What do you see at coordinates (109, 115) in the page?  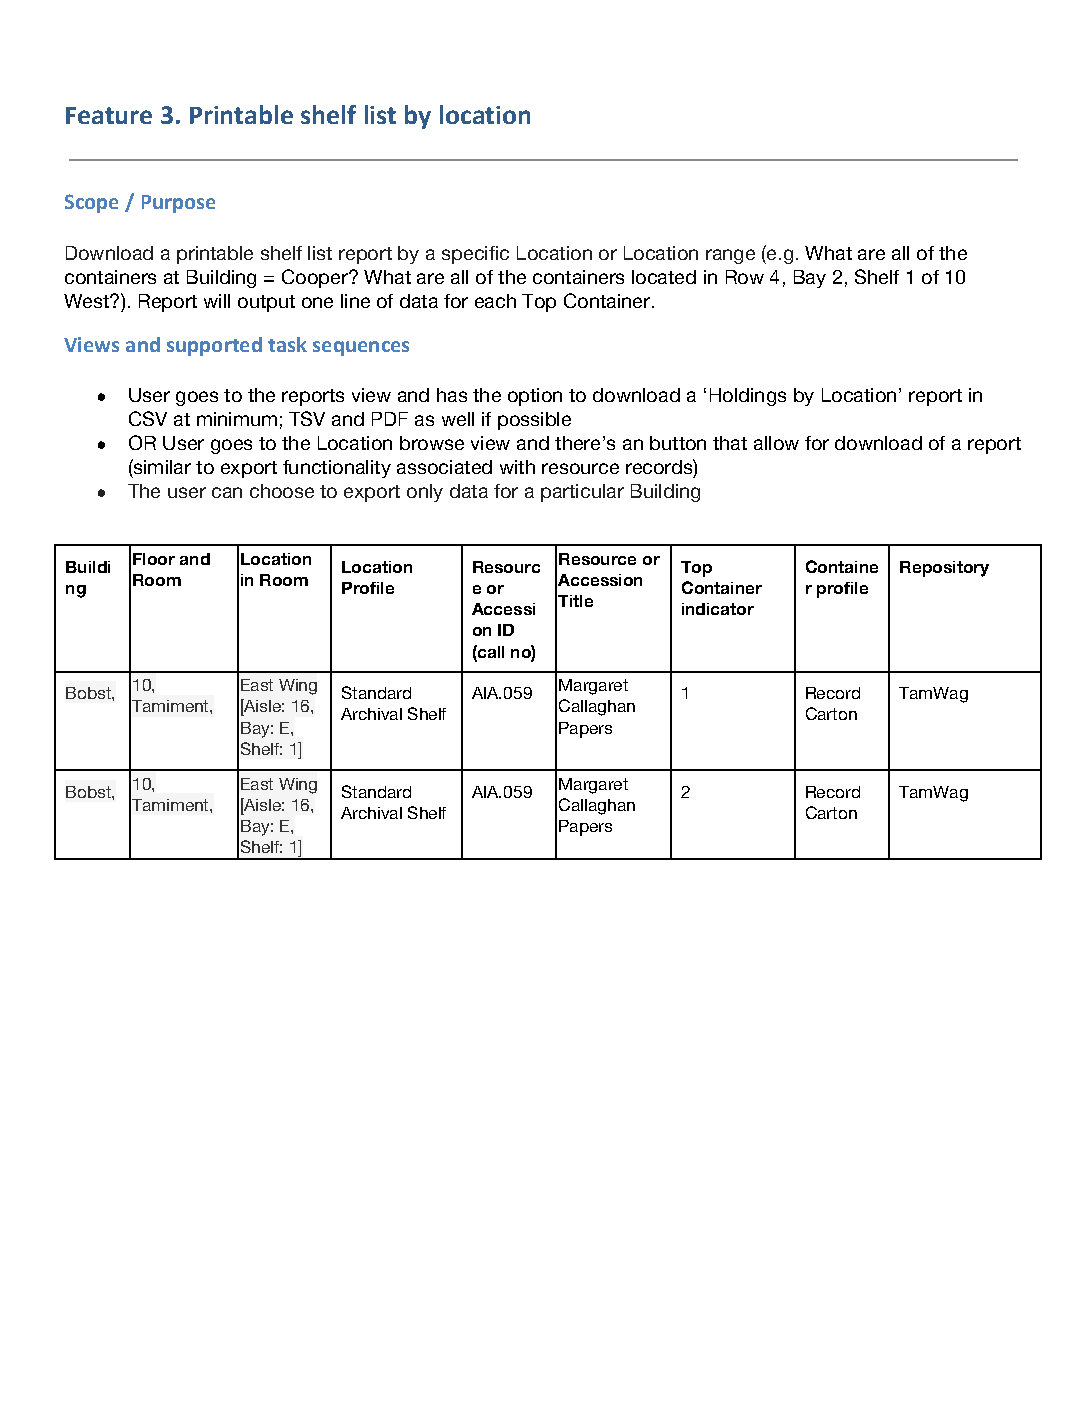 I see `Feature` at bounding box center [109, 115].
